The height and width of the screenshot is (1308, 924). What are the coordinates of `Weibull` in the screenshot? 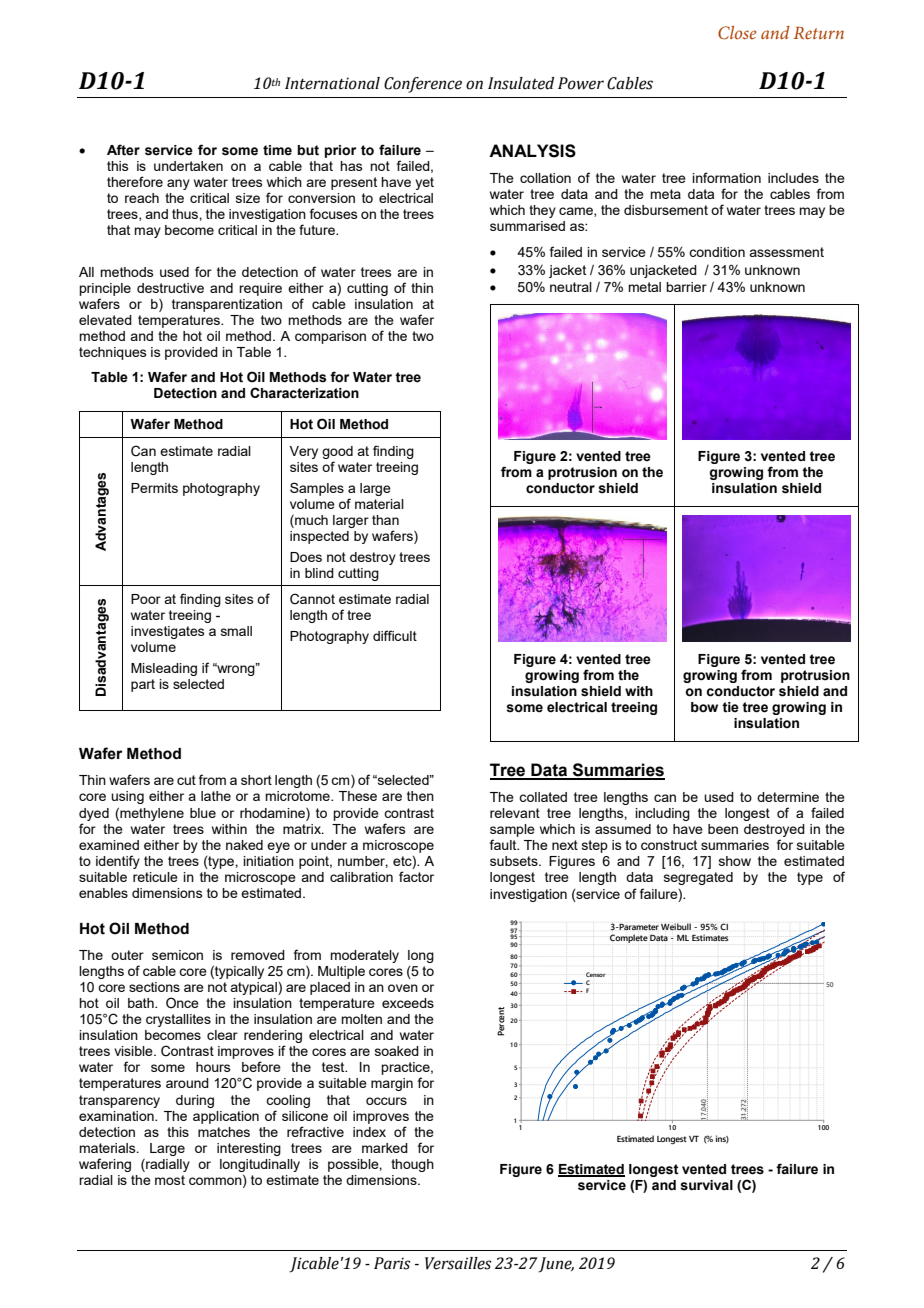 It's located at (676, 927).
